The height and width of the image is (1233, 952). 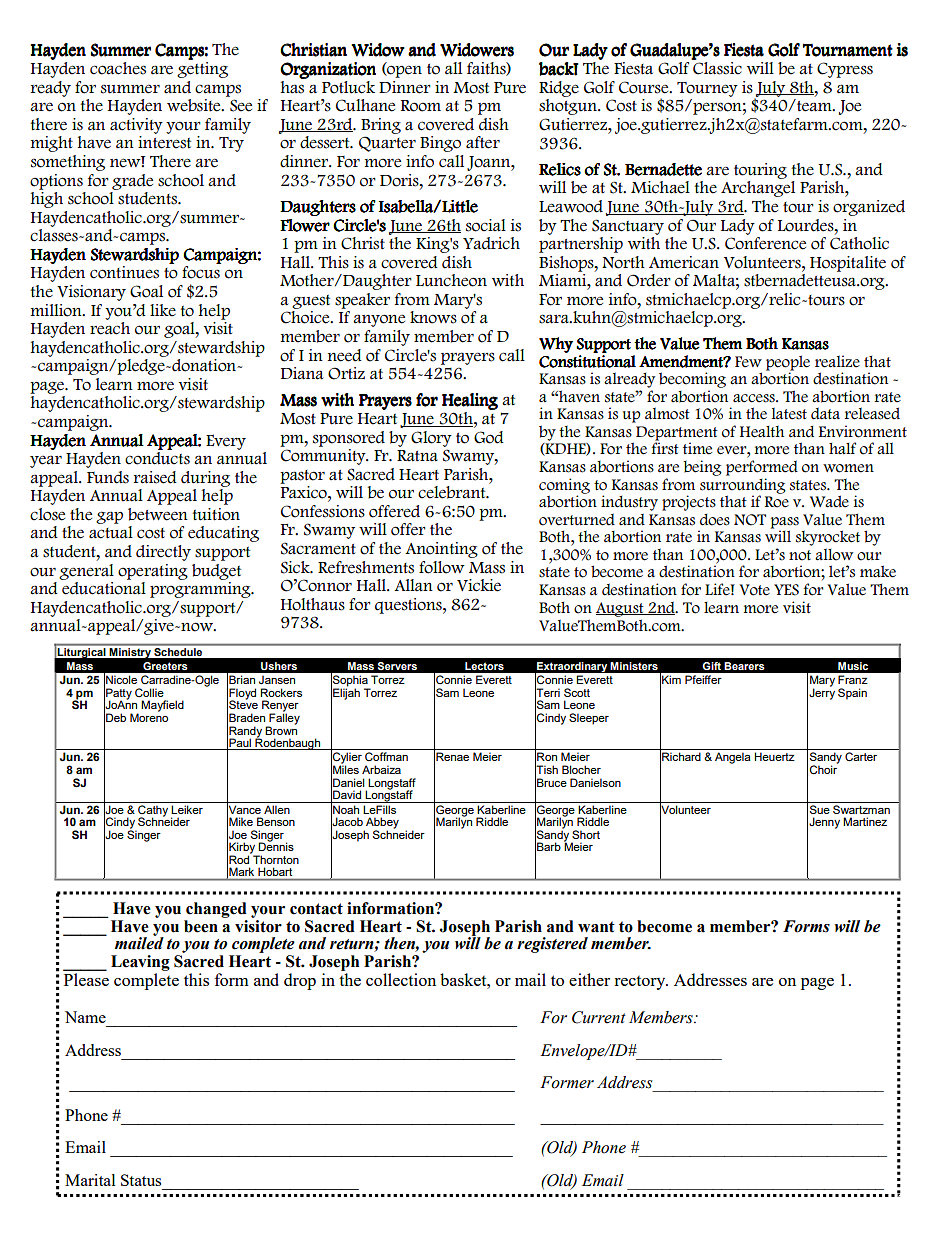 I want to click on Current, so click(x=599, y=1017).
